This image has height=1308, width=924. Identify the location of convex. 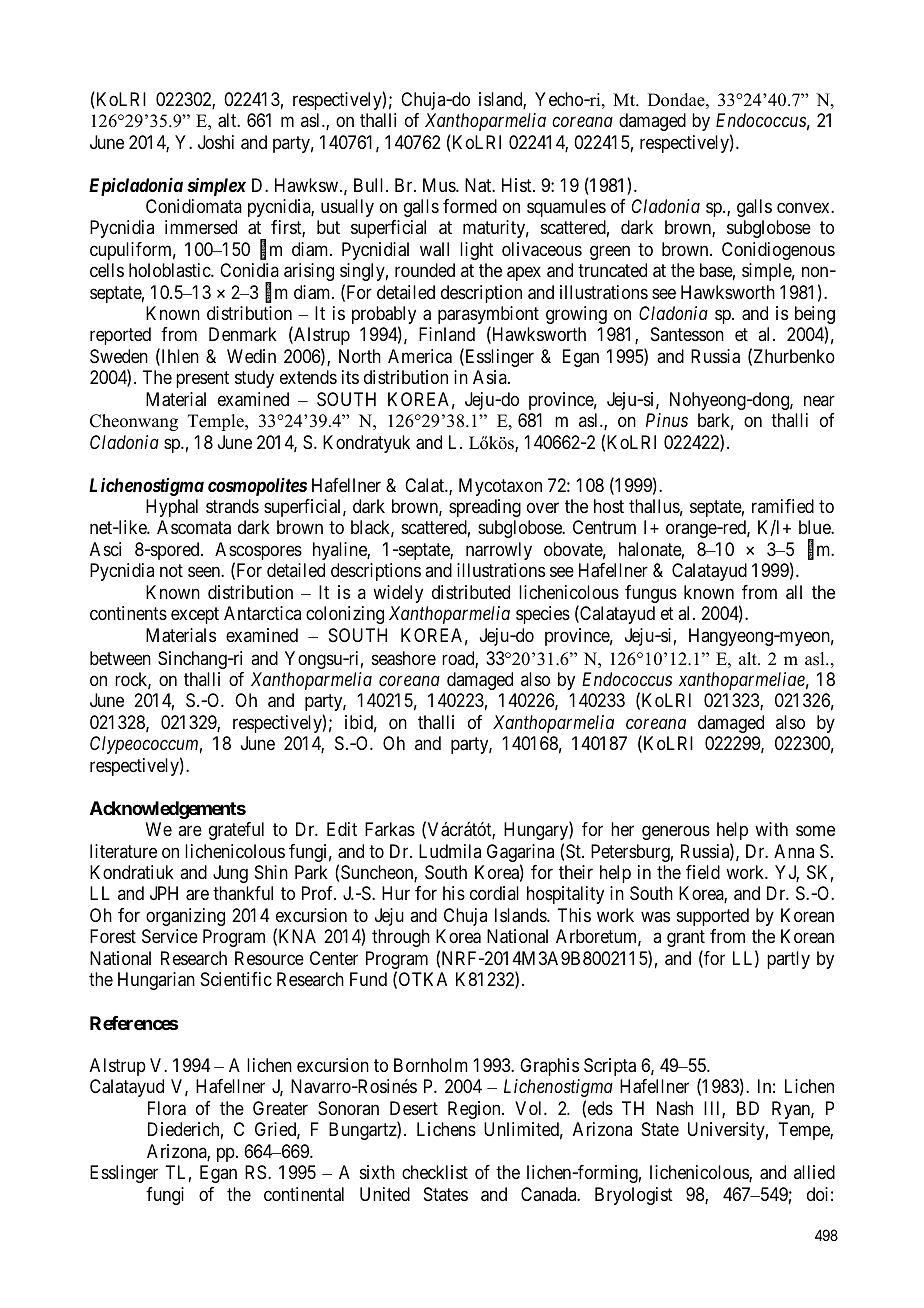
(804, 207).
